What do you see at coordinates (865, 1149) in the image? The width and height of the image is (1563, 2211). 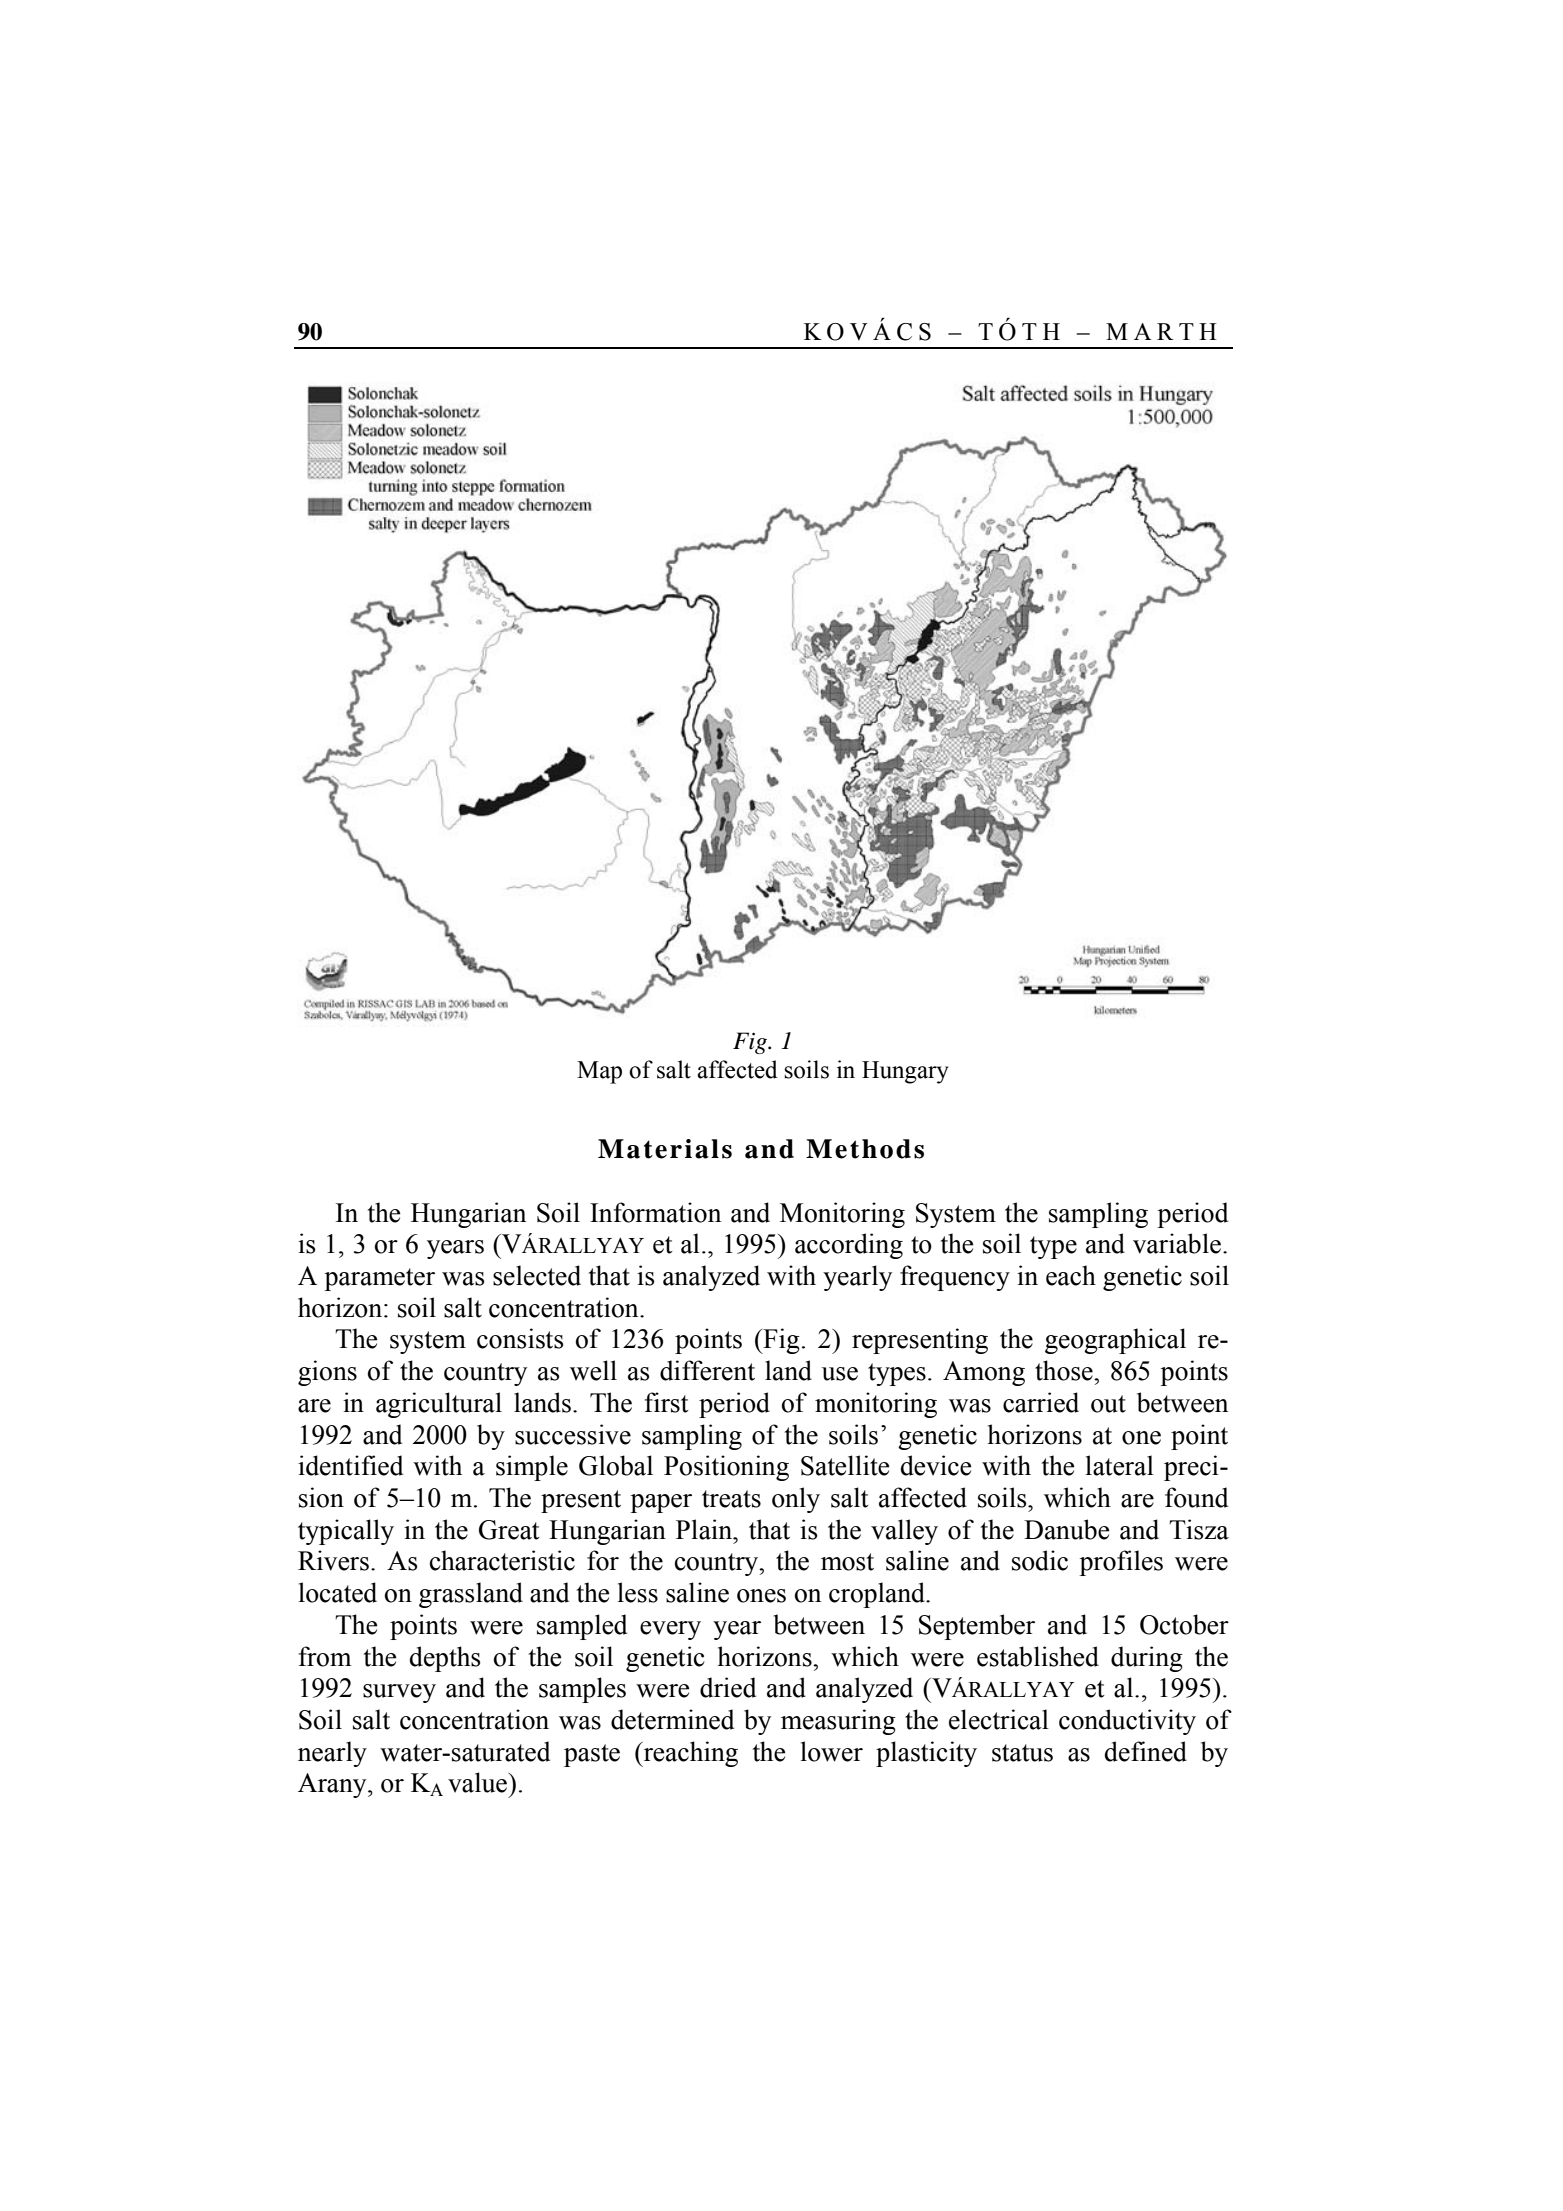 I see `Methods` at bounding box center [865, 1149].
